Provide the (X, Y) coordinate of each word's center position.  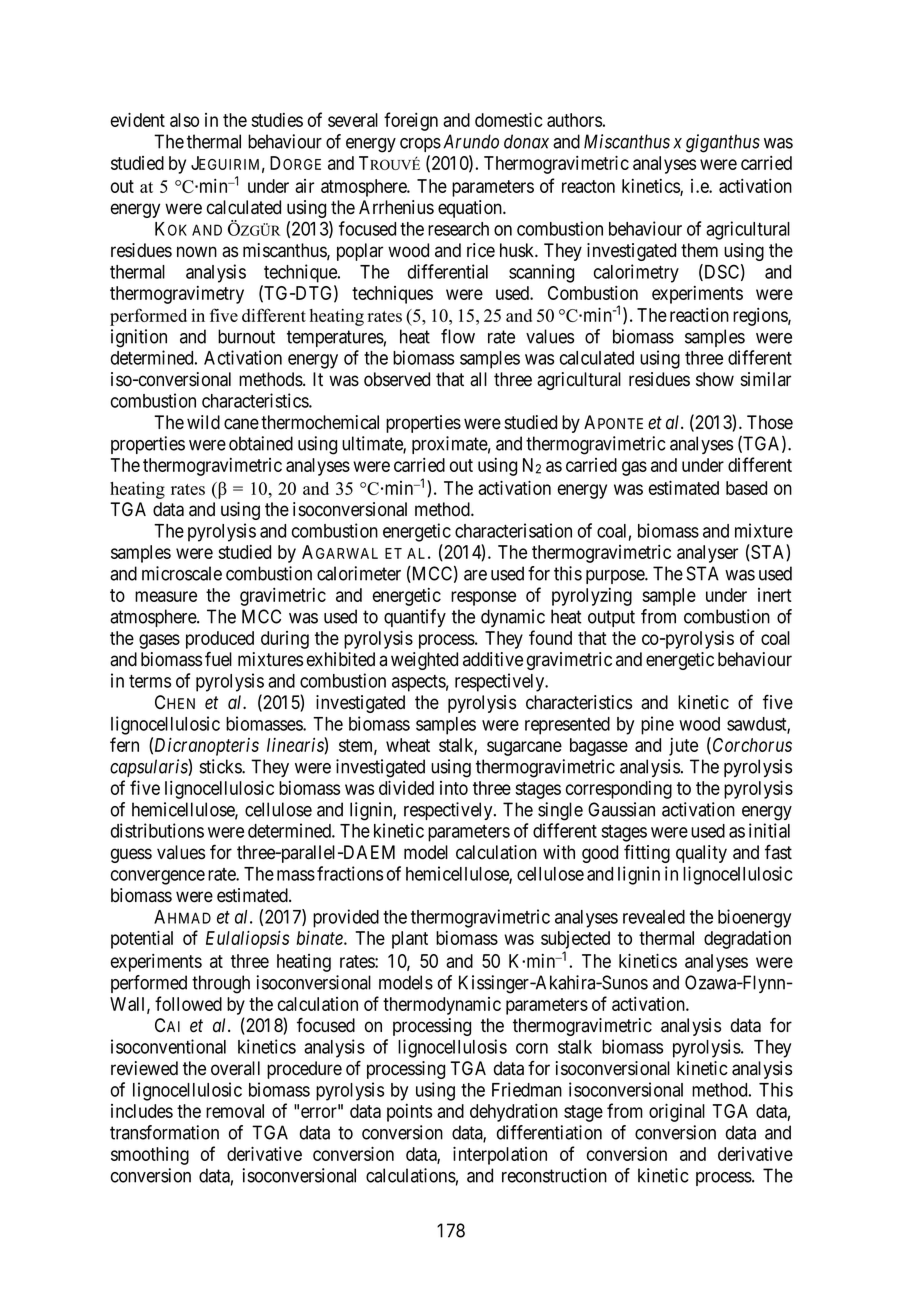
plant (410, 940)
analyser (707, 554)
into (454, 788)
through (221, 984)
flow (458, 336)
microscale (182, 573)
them (699, 250)
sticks (221, 766)
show (715, 379)
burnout (246, 336)
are (475, 575)
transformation (164, 1132)
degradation (747, 940)
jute (683, 747)
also (184, 120)
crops (420, 145)
